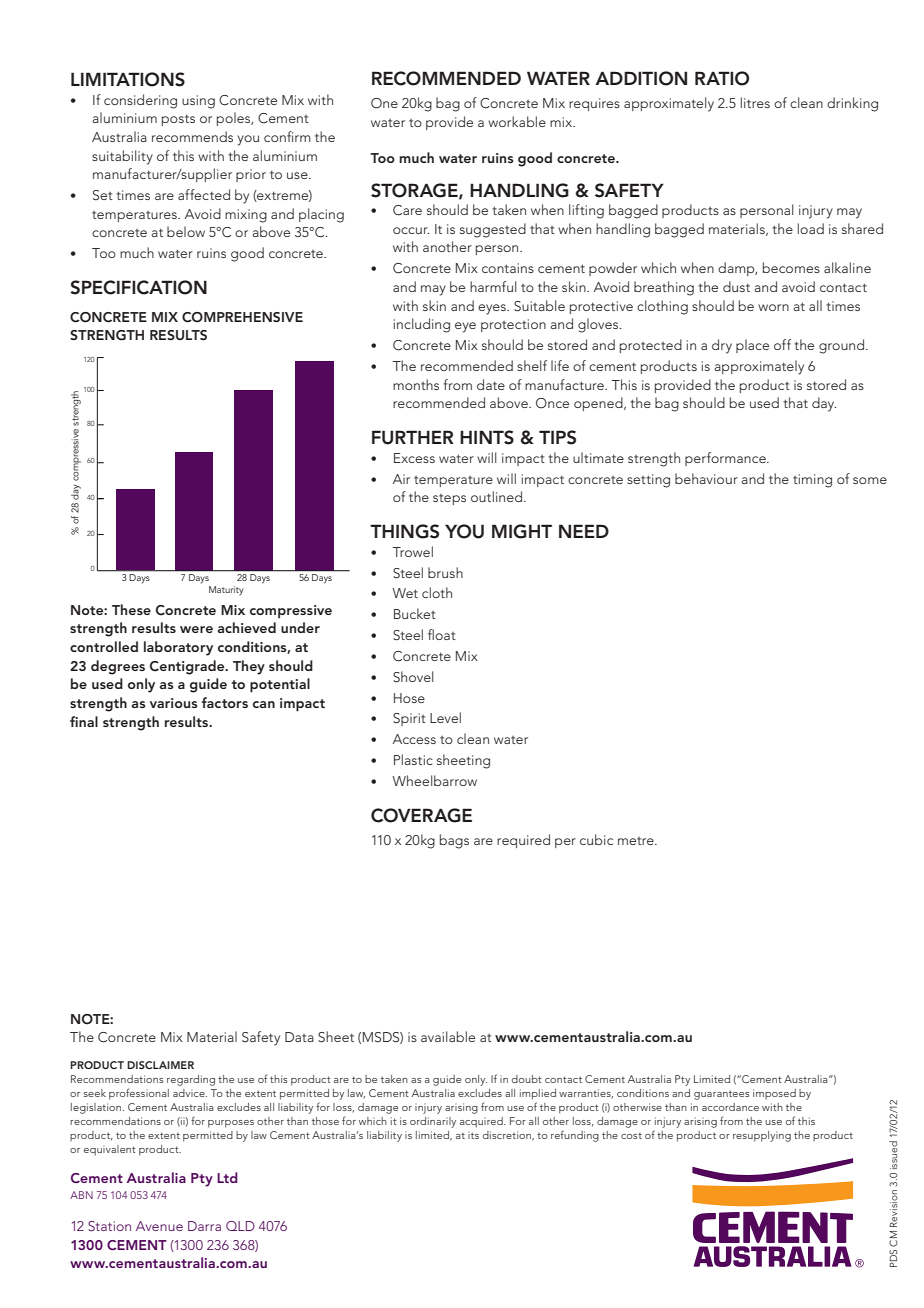 This page has width=924, height=1308. I want to click on Avenue, so click(159, 1226).
